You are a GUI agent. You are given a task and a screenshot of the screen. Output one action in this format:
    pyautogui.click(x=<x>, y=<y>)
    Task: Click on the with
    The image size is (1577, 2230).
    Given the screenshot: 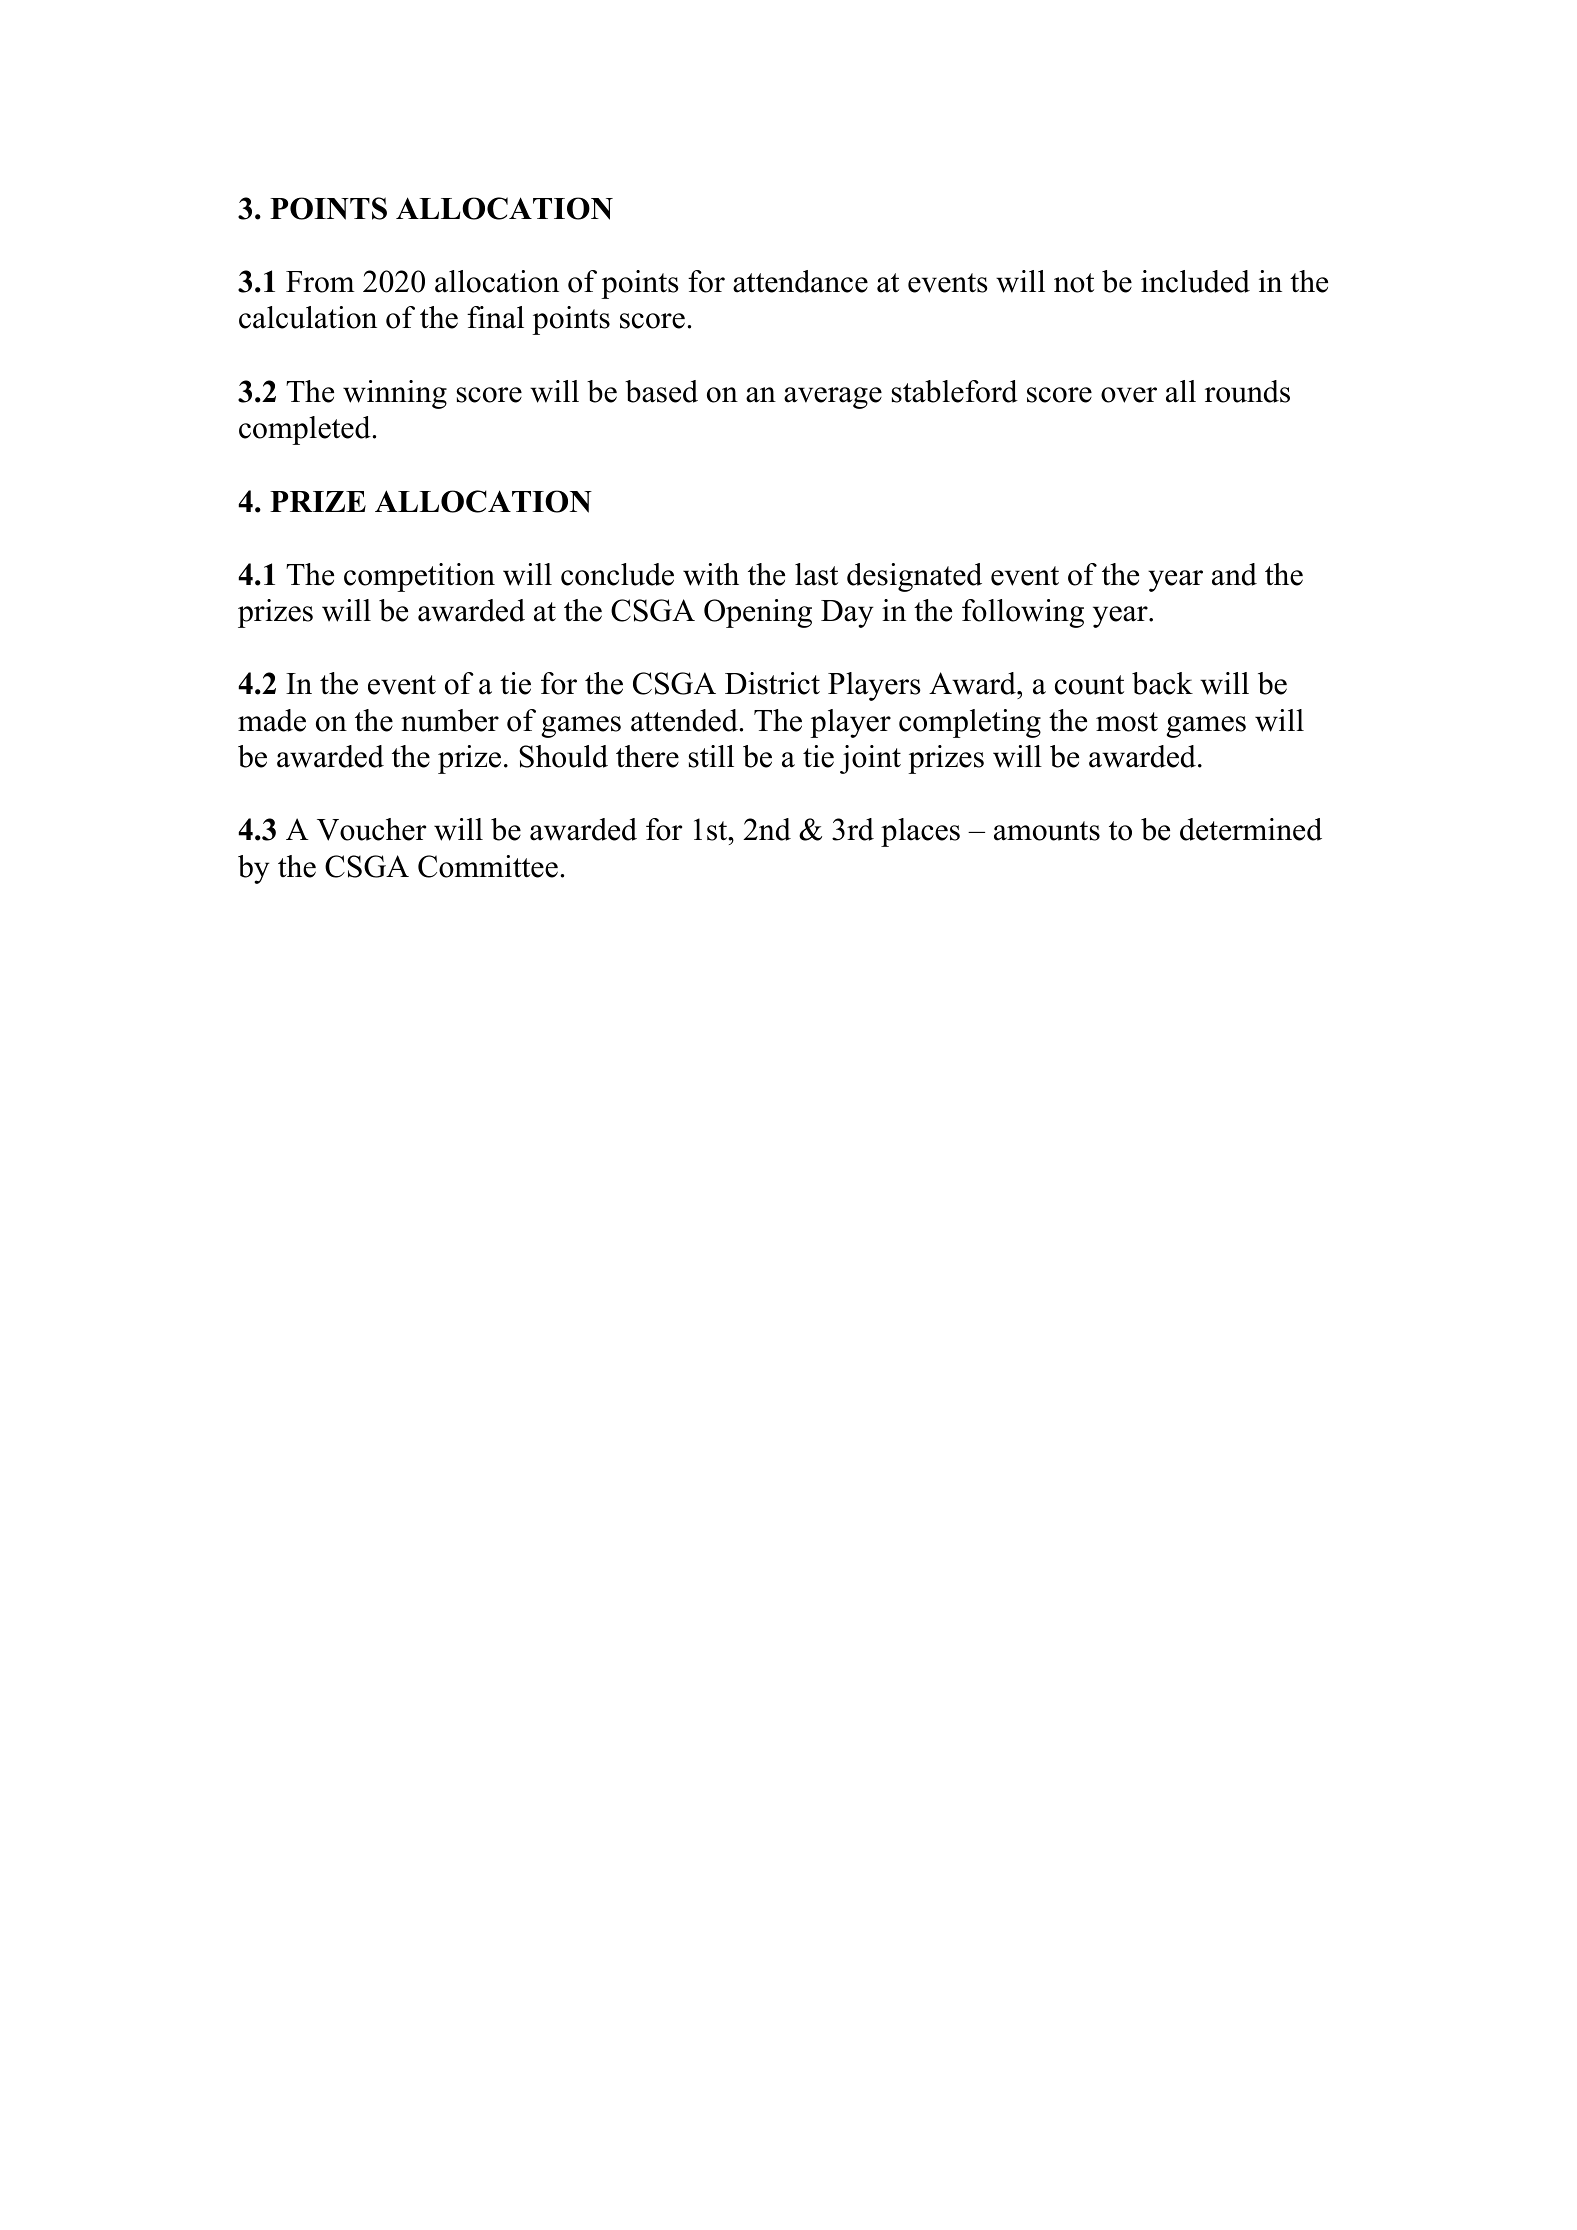 What is the action you would take?
    pyautogui.click(x=711, y=574)
